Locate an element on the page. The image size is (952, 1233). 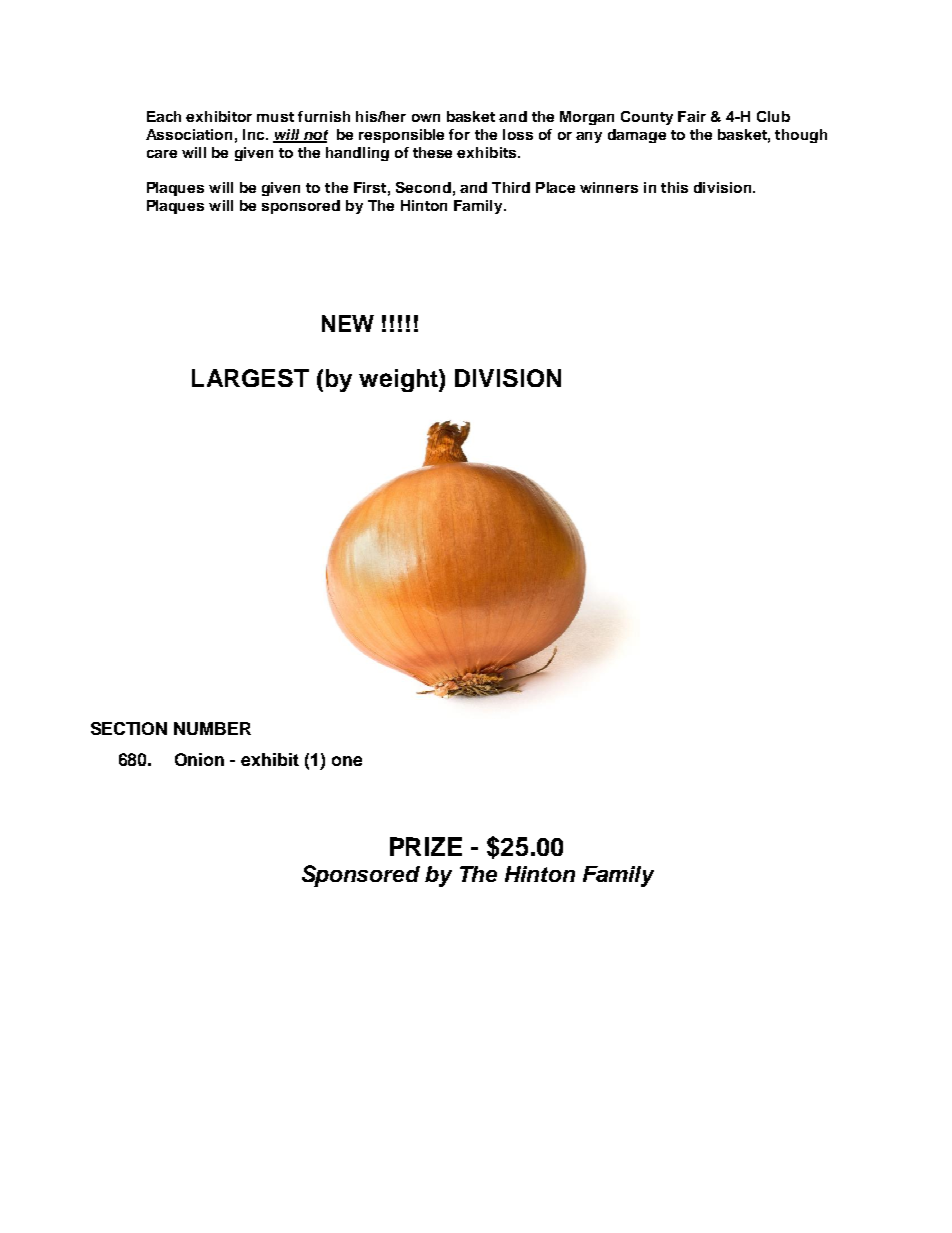
NUMBER is located at coordinates (212, 728).
